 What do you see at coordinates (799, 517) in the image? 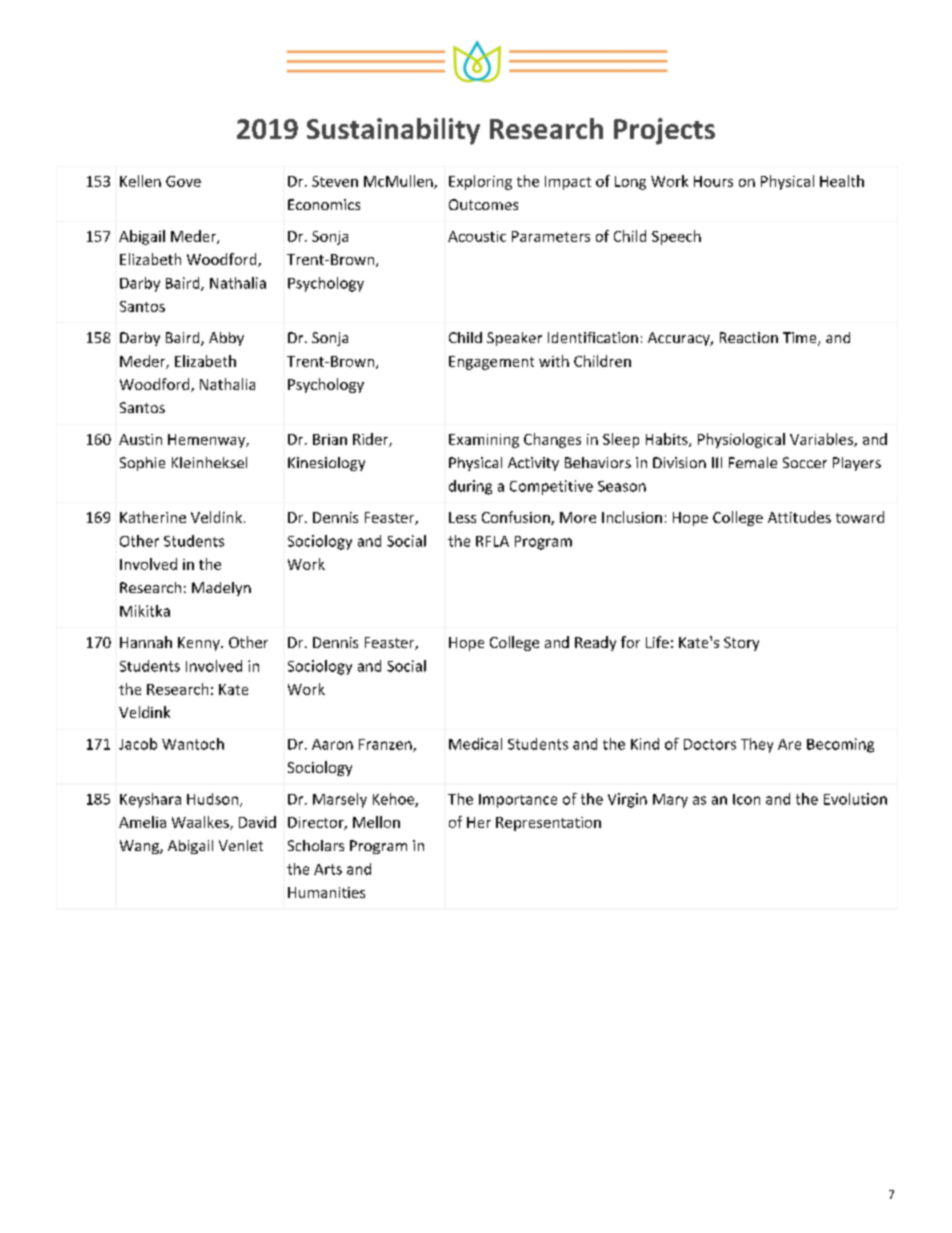
I see `Attitudes` at bounding box center [799, 517].
